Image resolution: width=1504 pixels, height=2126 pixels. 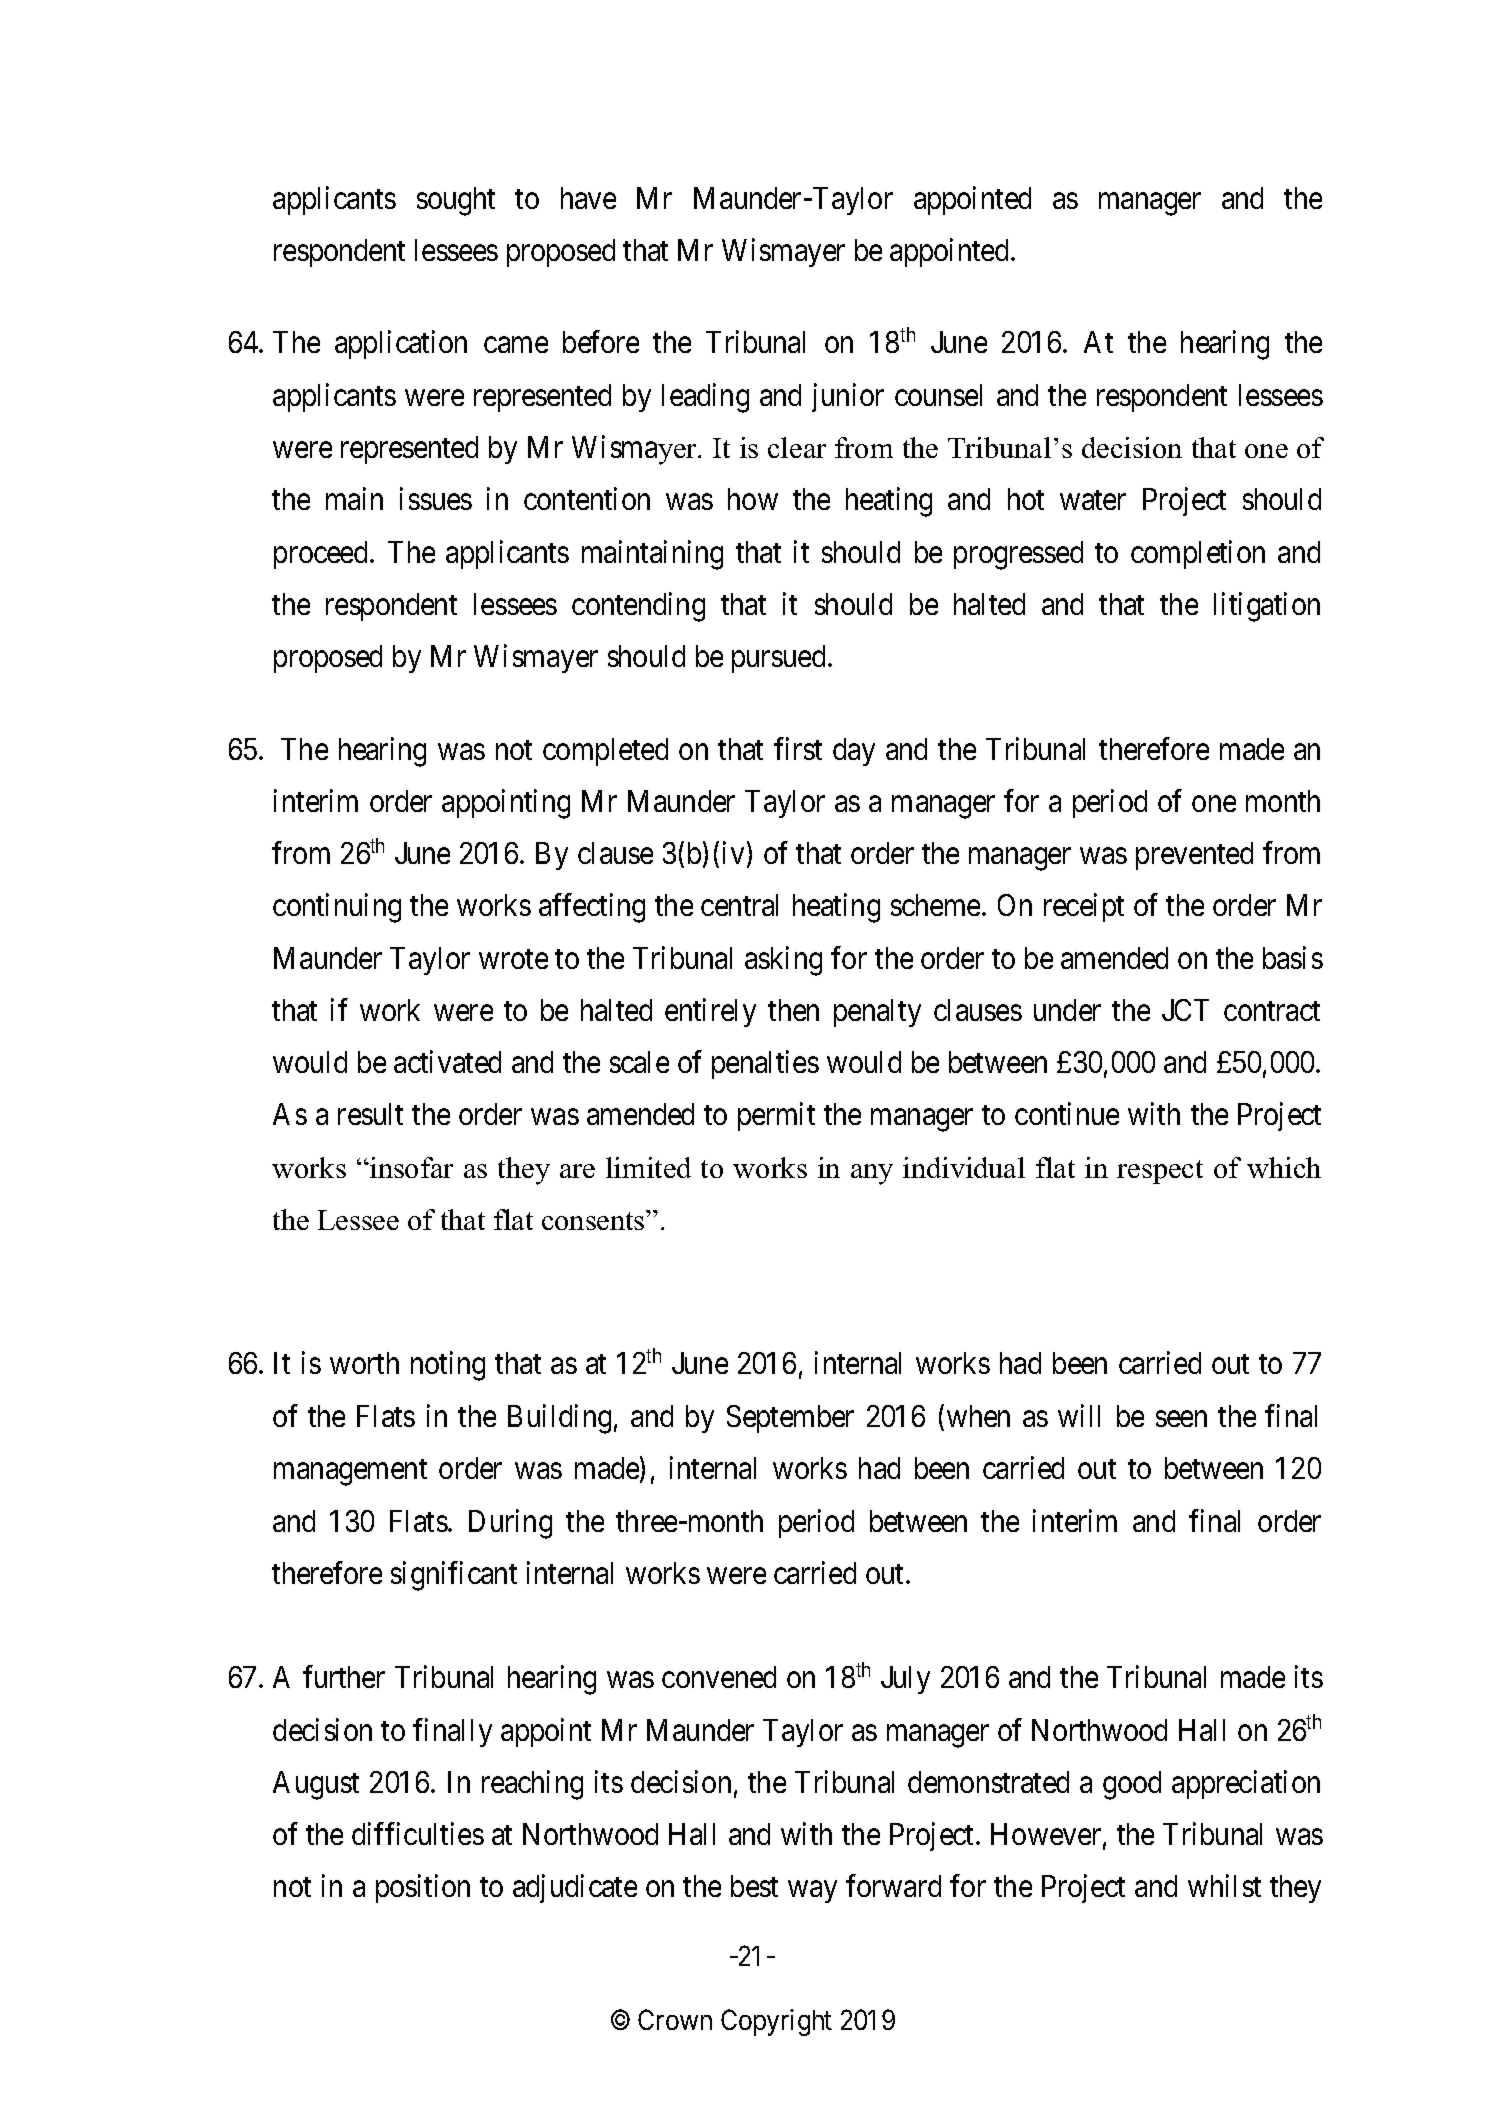 What do you see at coordinates (719, 1677) in the screenshot?
I see `convened` at bounding box center [719, 1677].
